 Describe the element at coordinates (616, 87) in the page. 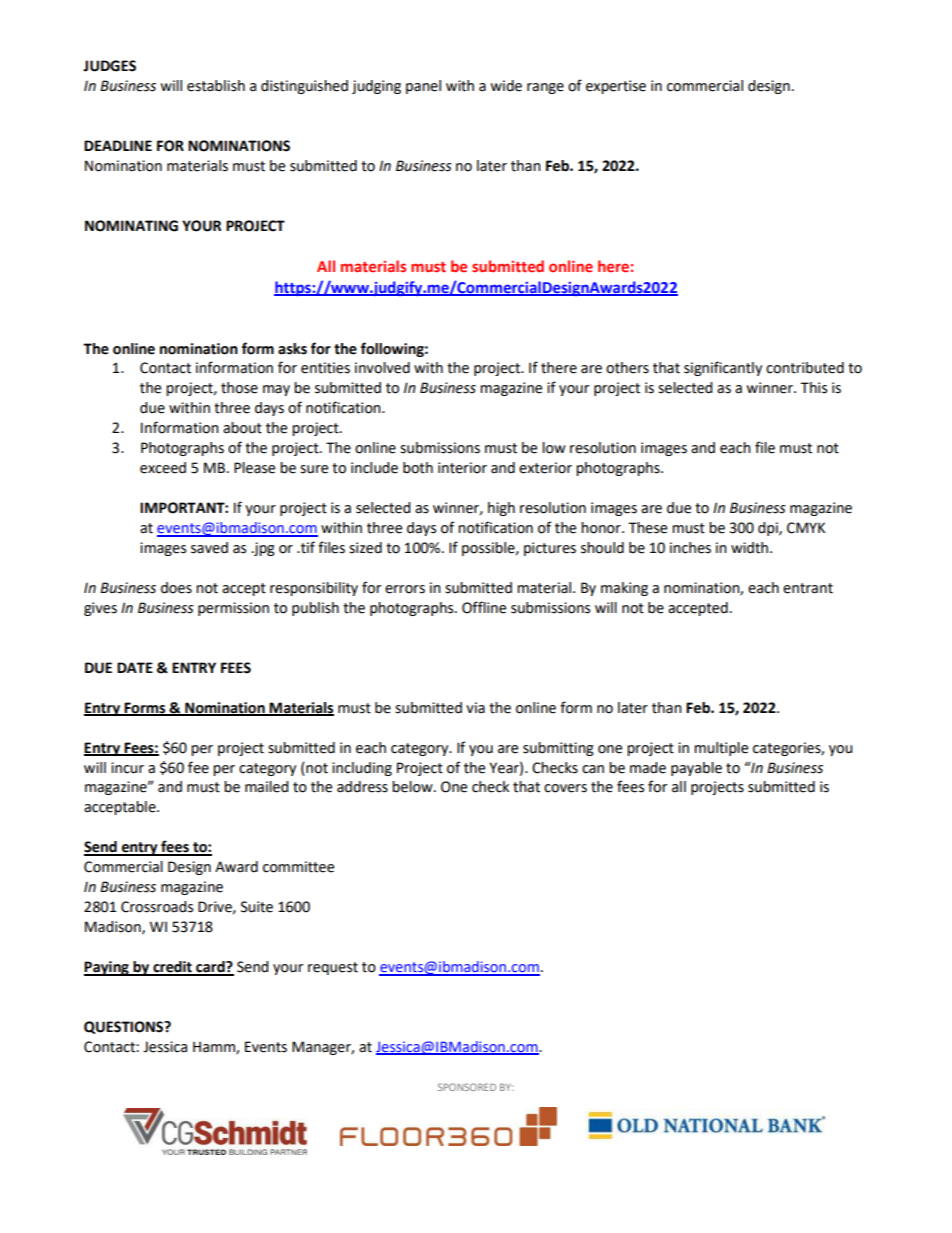

I see `expertise` at that location.
